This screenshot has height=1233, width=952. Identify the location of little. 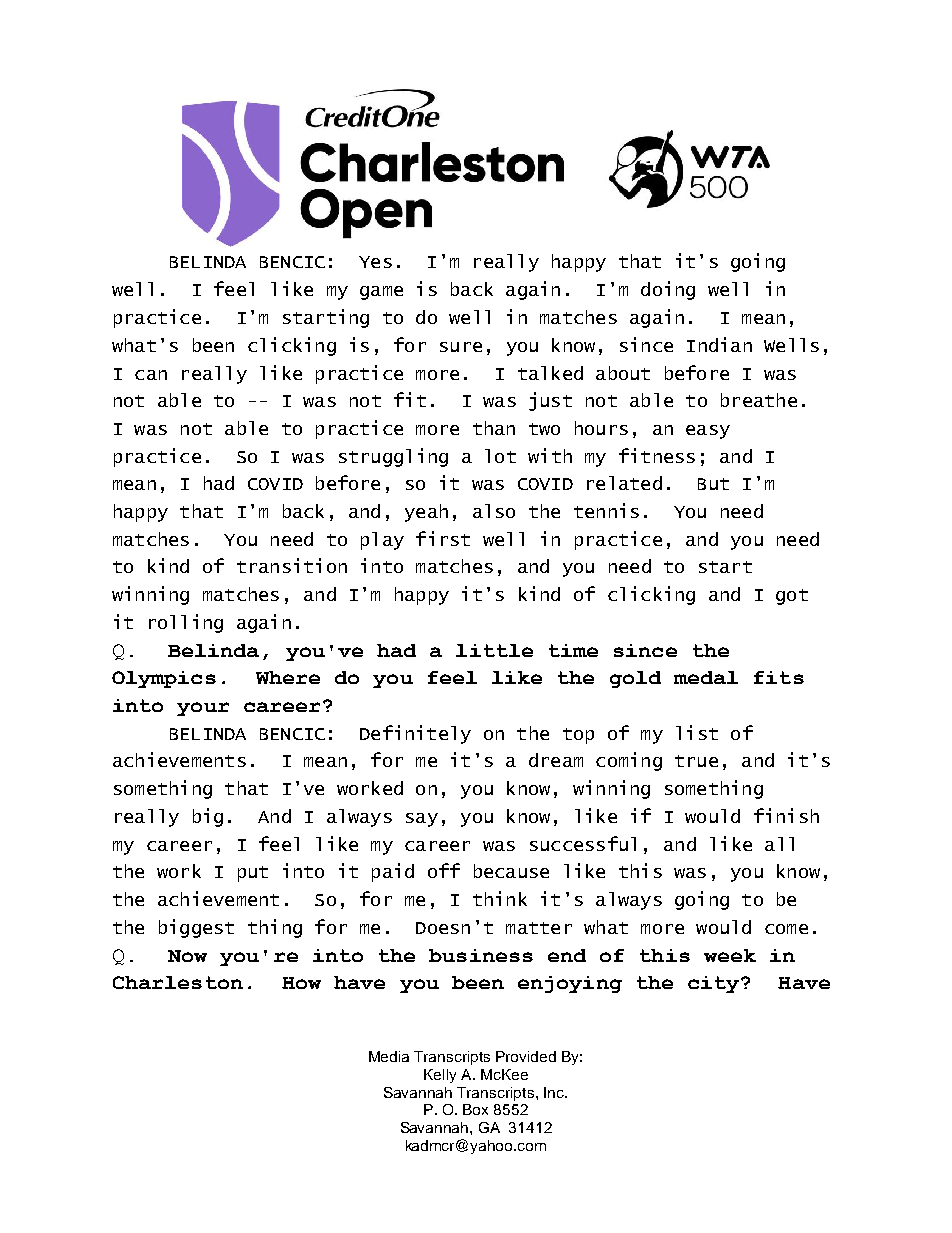
(494, 650).
